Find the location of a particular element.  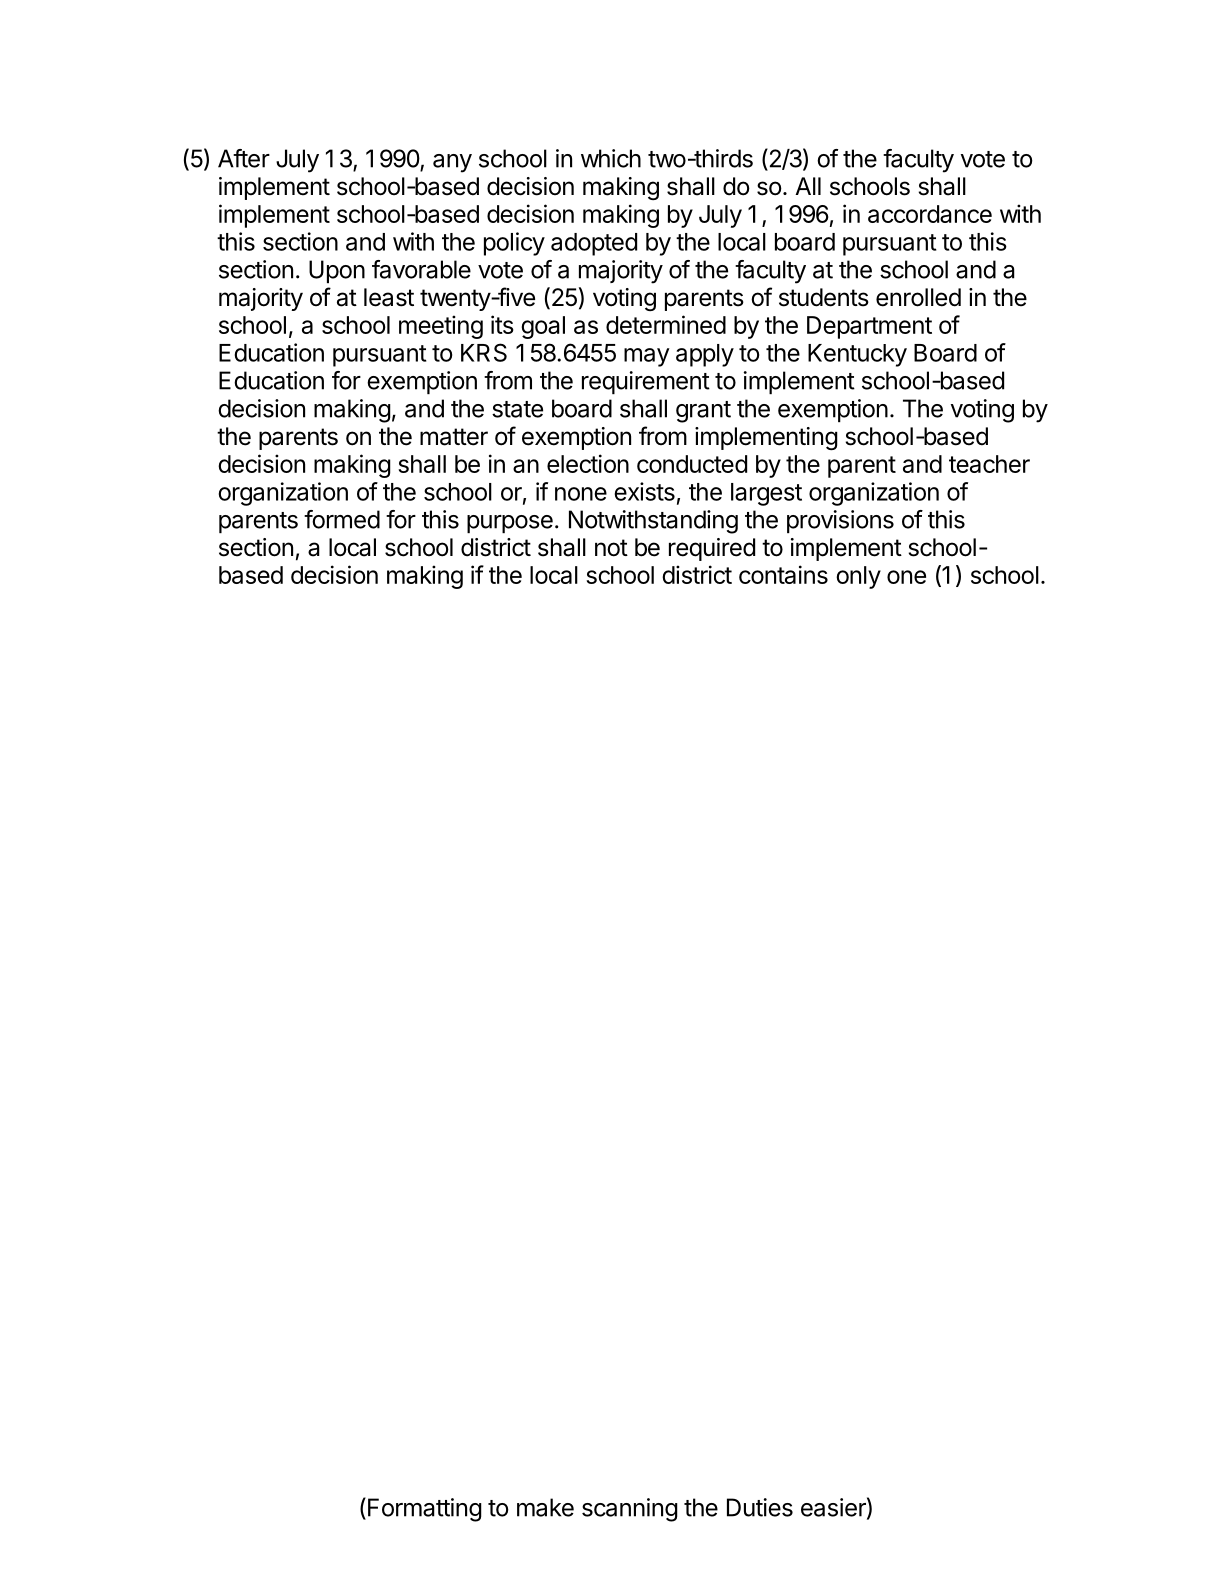

Upon is located at coordinates (337, 271).
